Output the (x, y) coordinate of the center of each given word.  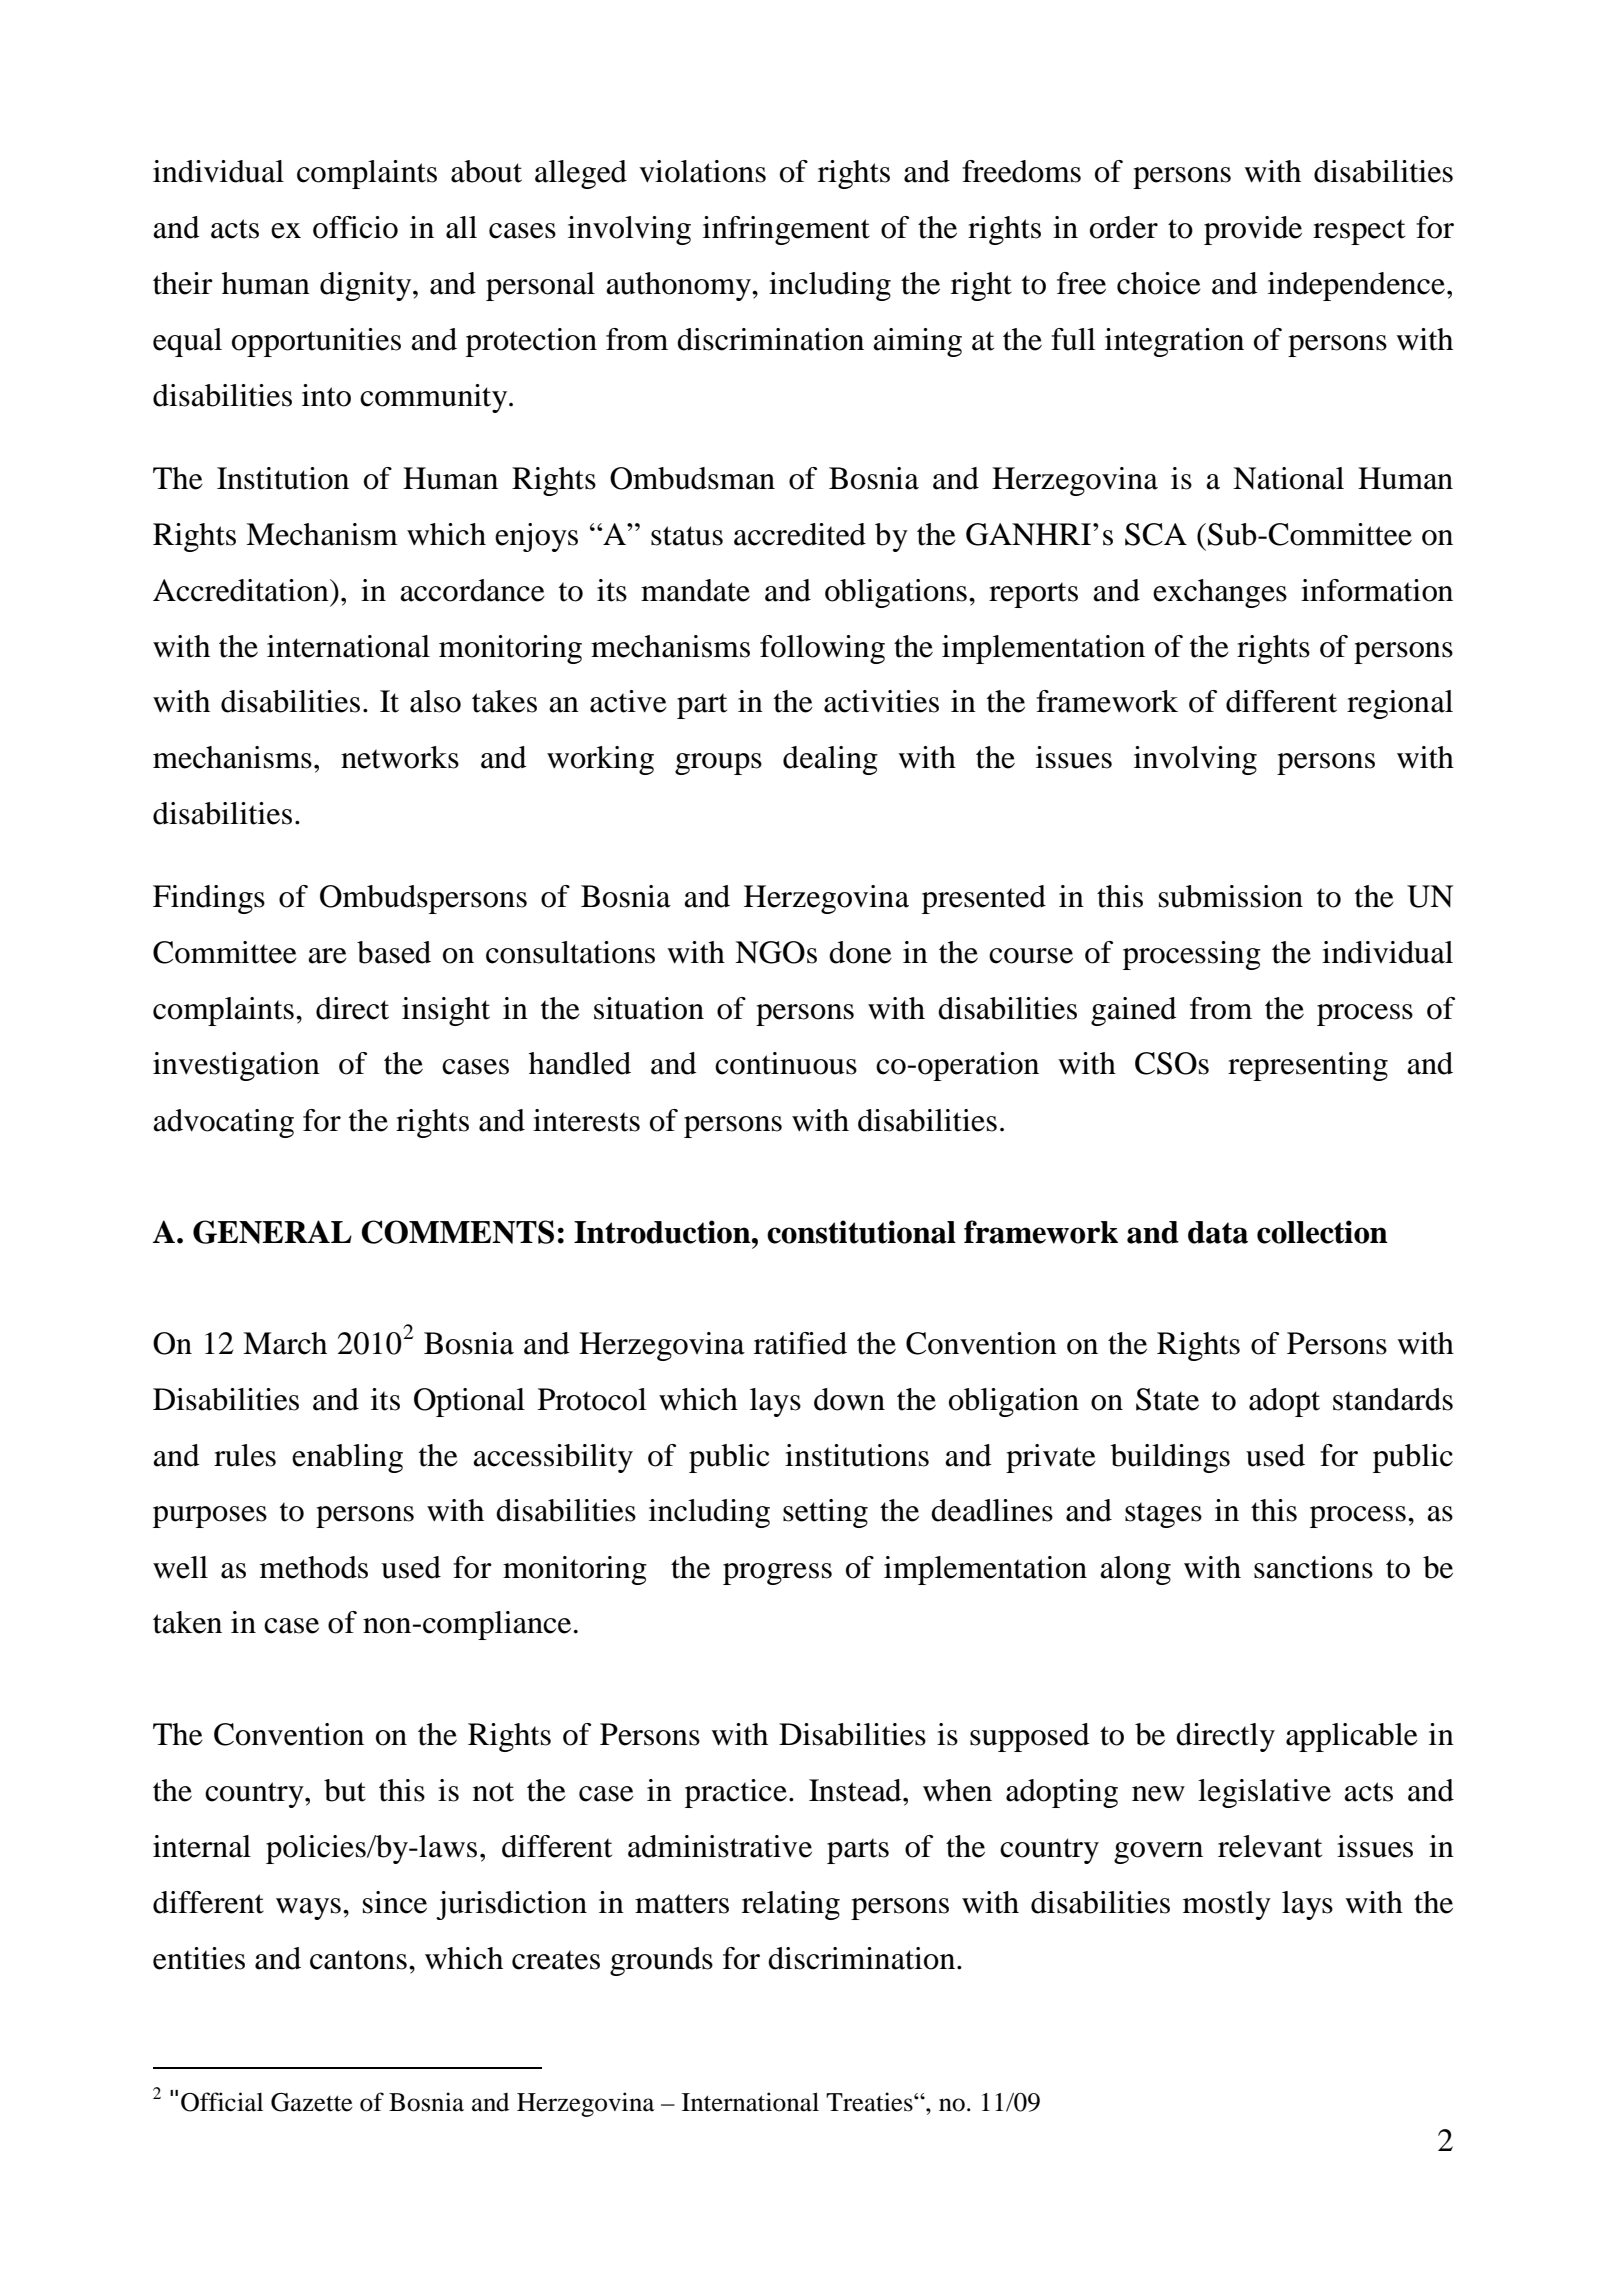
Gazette (312, 2102)
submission (1231, 896)
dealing (830, 760)
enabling (347, 1458)
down (849, 1399)
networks (400, 757)
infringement (786, 230)
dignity (367, 286)
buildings (1170, 1458)
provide (1253, 230)
